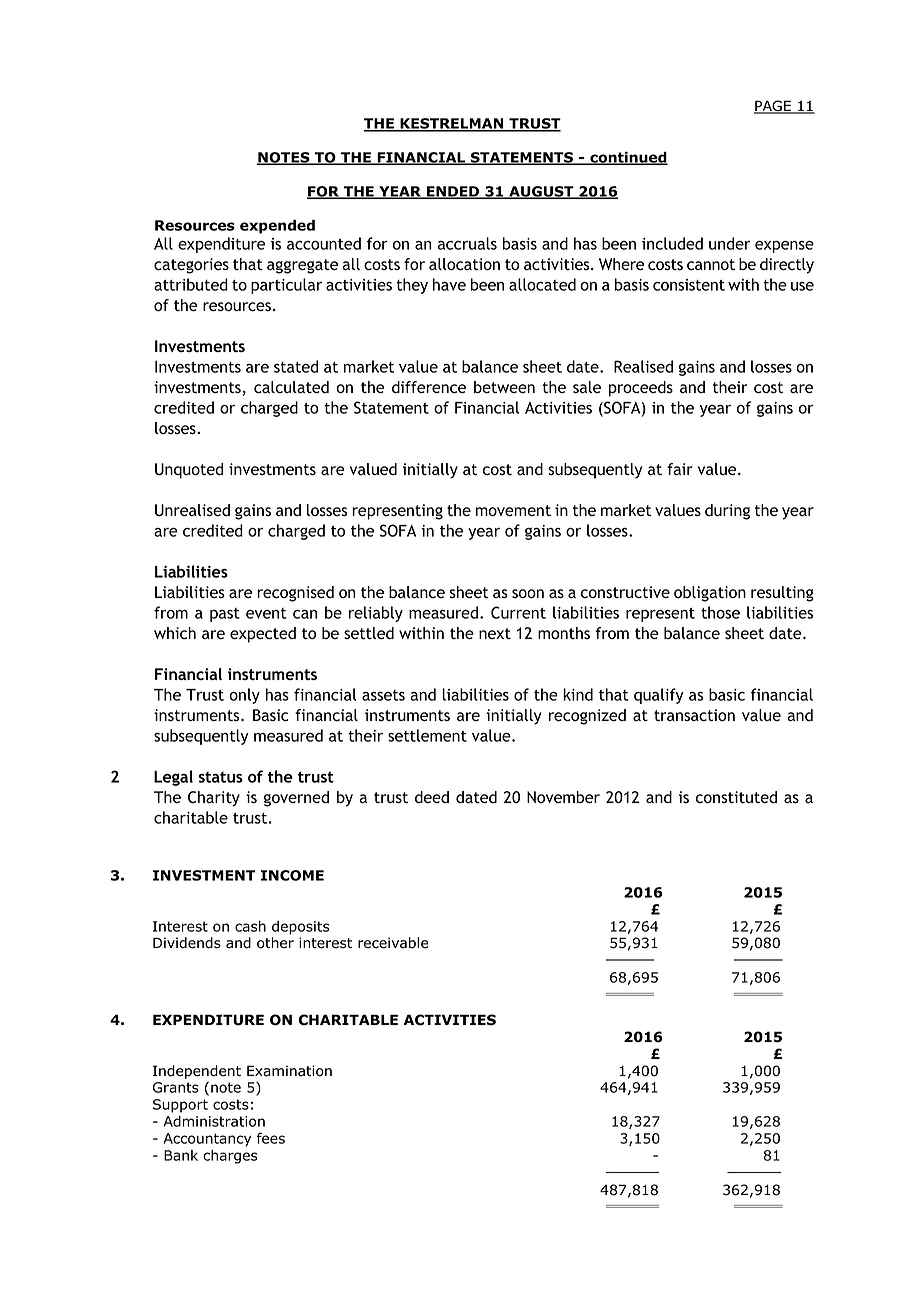  What do you see at coordinates (736, 797) in the screenshot?
I see `constituted` at bounding box center [736, 797].
